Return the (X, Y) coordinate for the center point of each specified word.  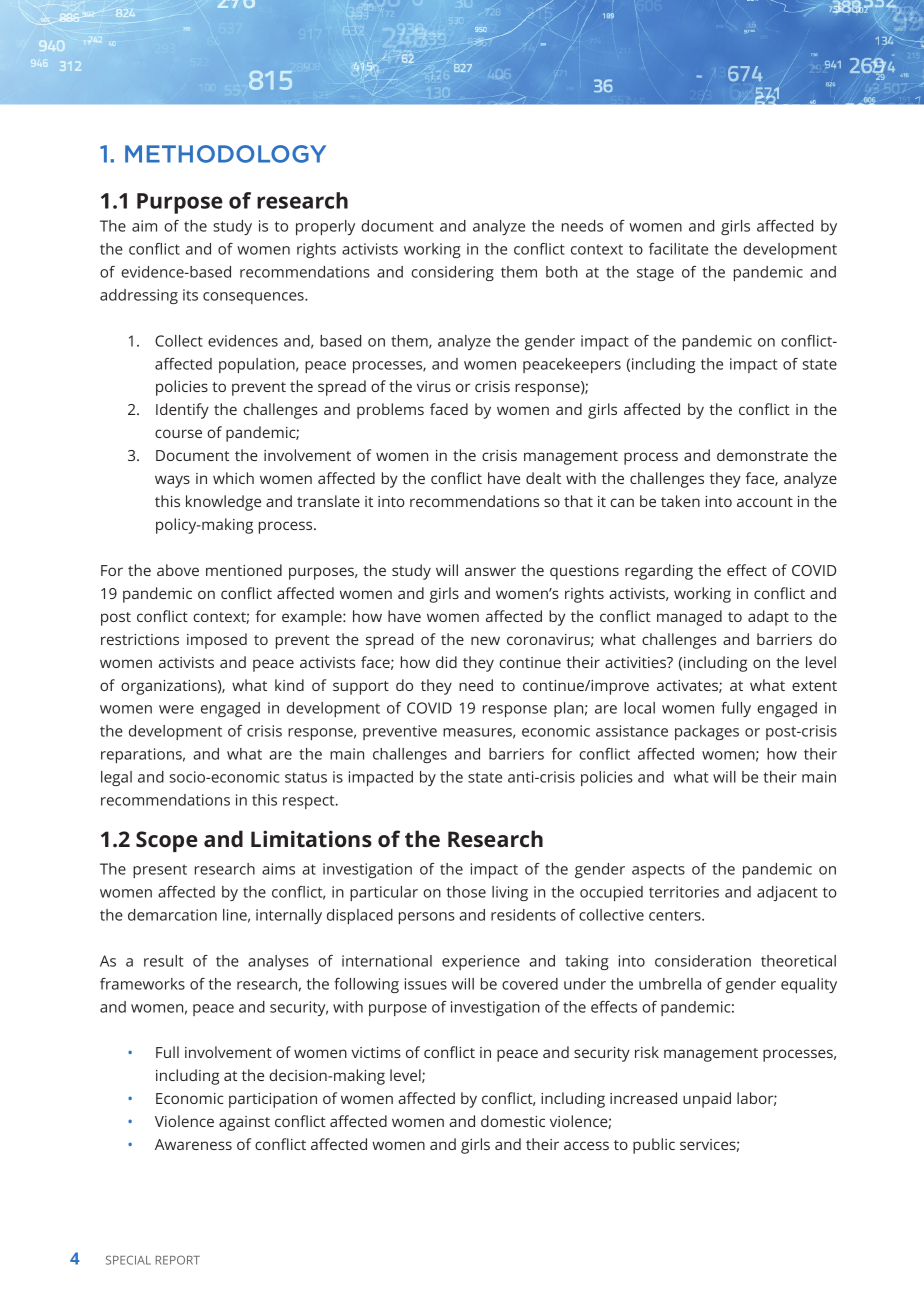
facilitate (678, 249)
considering (452, 273)
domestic (513, 1121)
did (446, 662)
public (654, 1146)
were (176, 709)
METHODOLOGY (225, 154)
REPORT (178, 1260)
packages (707, 732)
